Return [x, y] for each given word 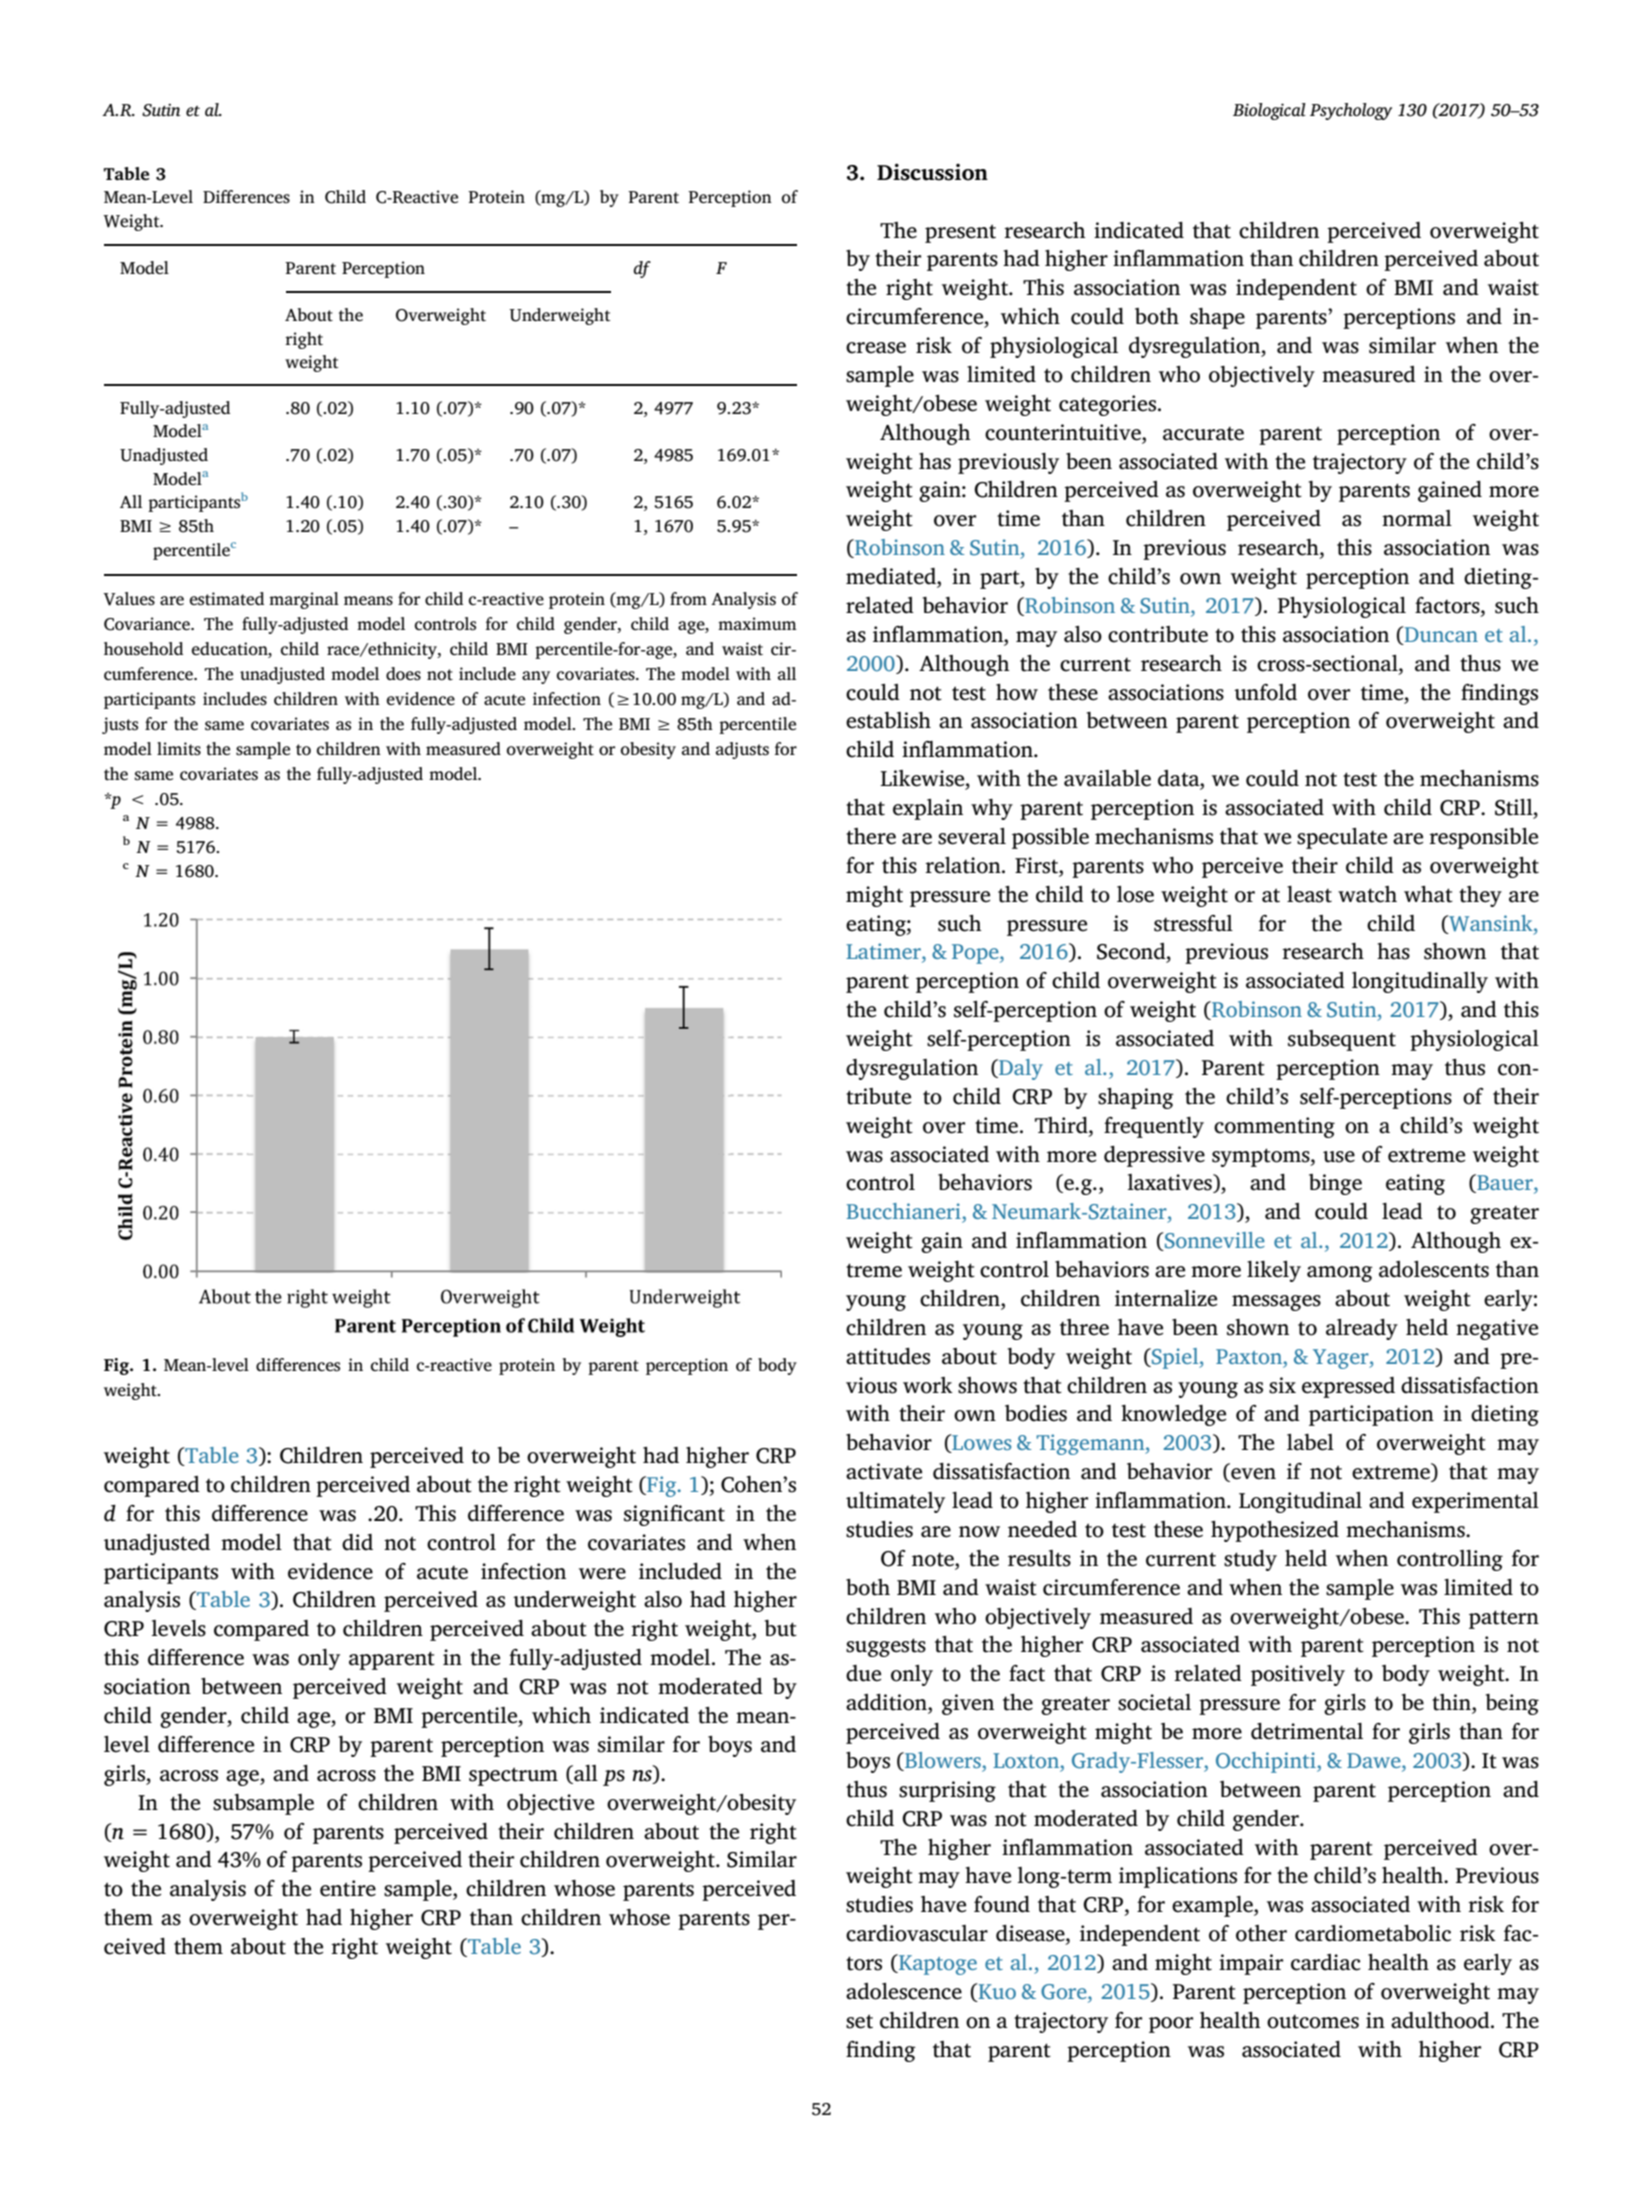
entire [348, 1888]
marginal [304, 600]
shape [1217, 318]
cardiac [1326, 1962]
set [859, 2021]
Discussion [932, 172]
